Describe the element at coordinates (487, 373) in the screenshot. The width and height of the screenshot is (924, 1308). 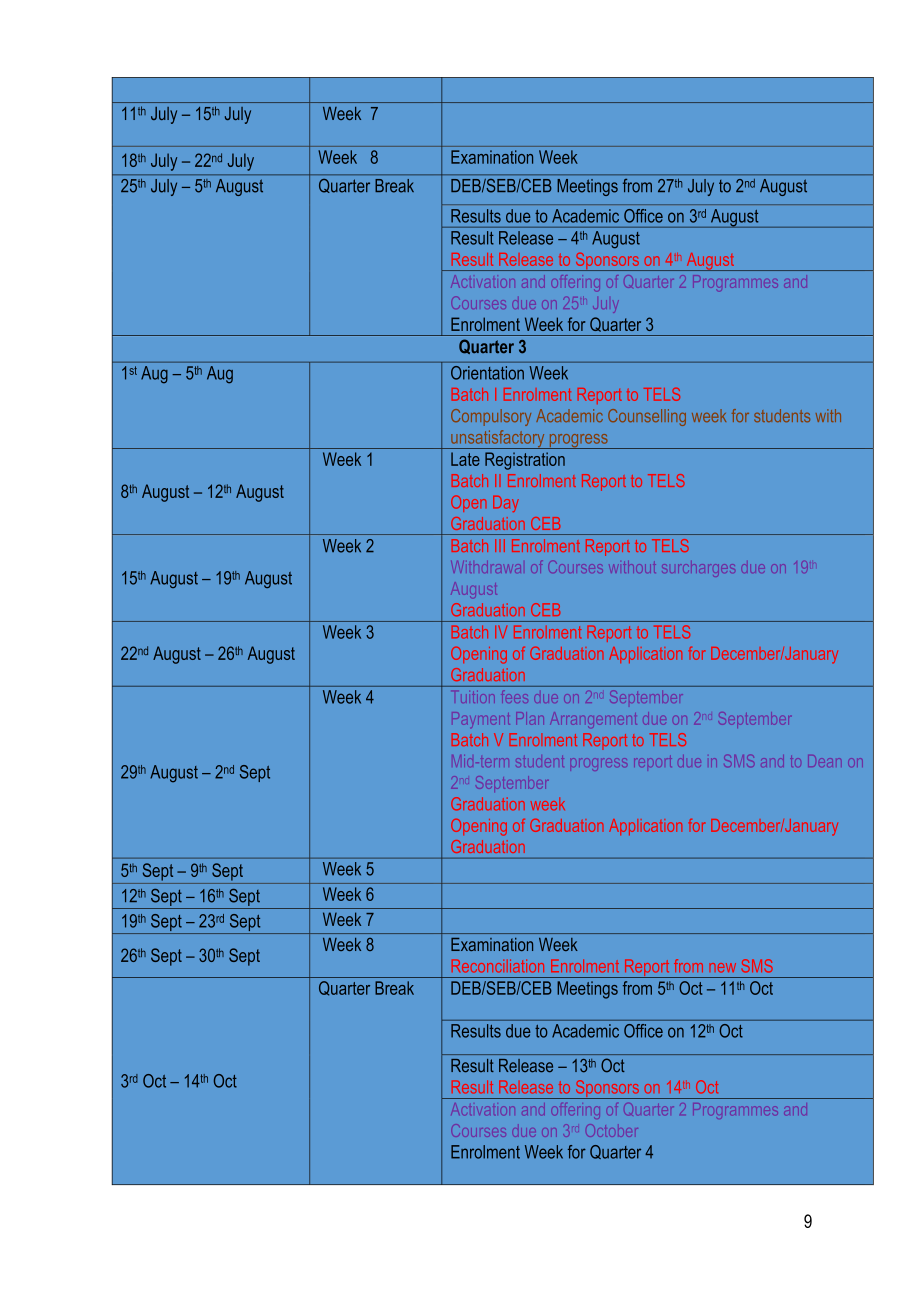
I see `Orientation` at that location.
